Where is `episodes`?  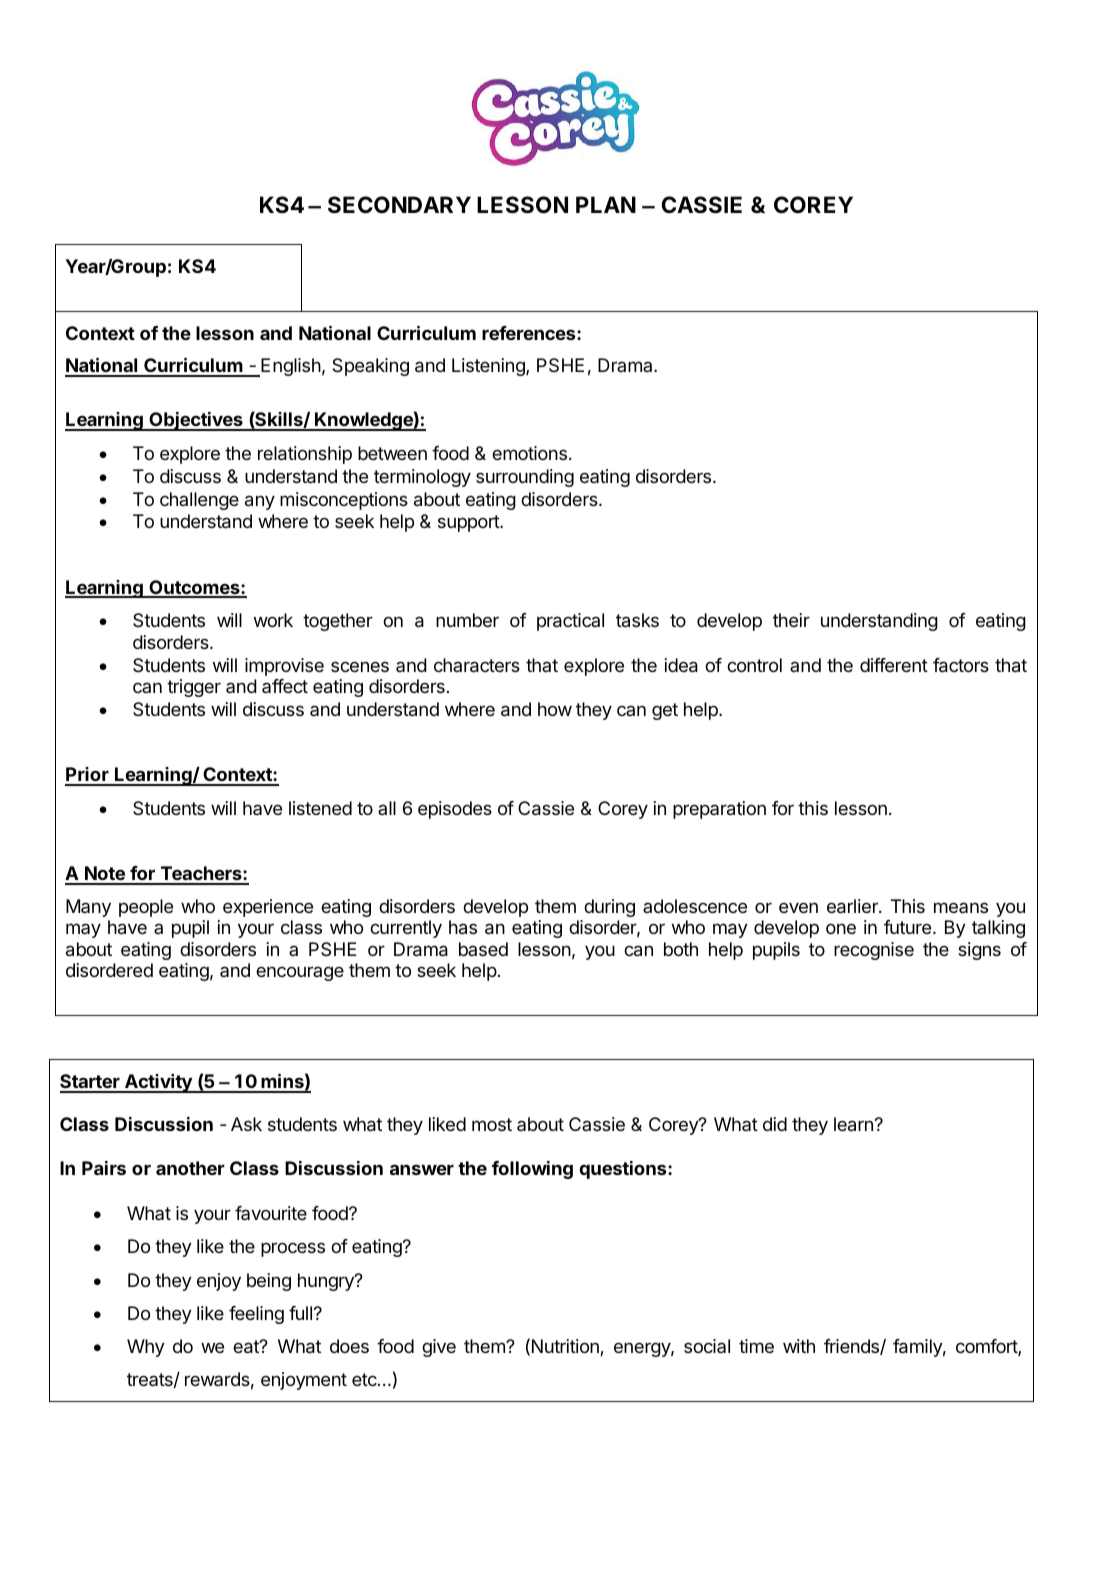
episodes is located at coordinates (455, 810).
